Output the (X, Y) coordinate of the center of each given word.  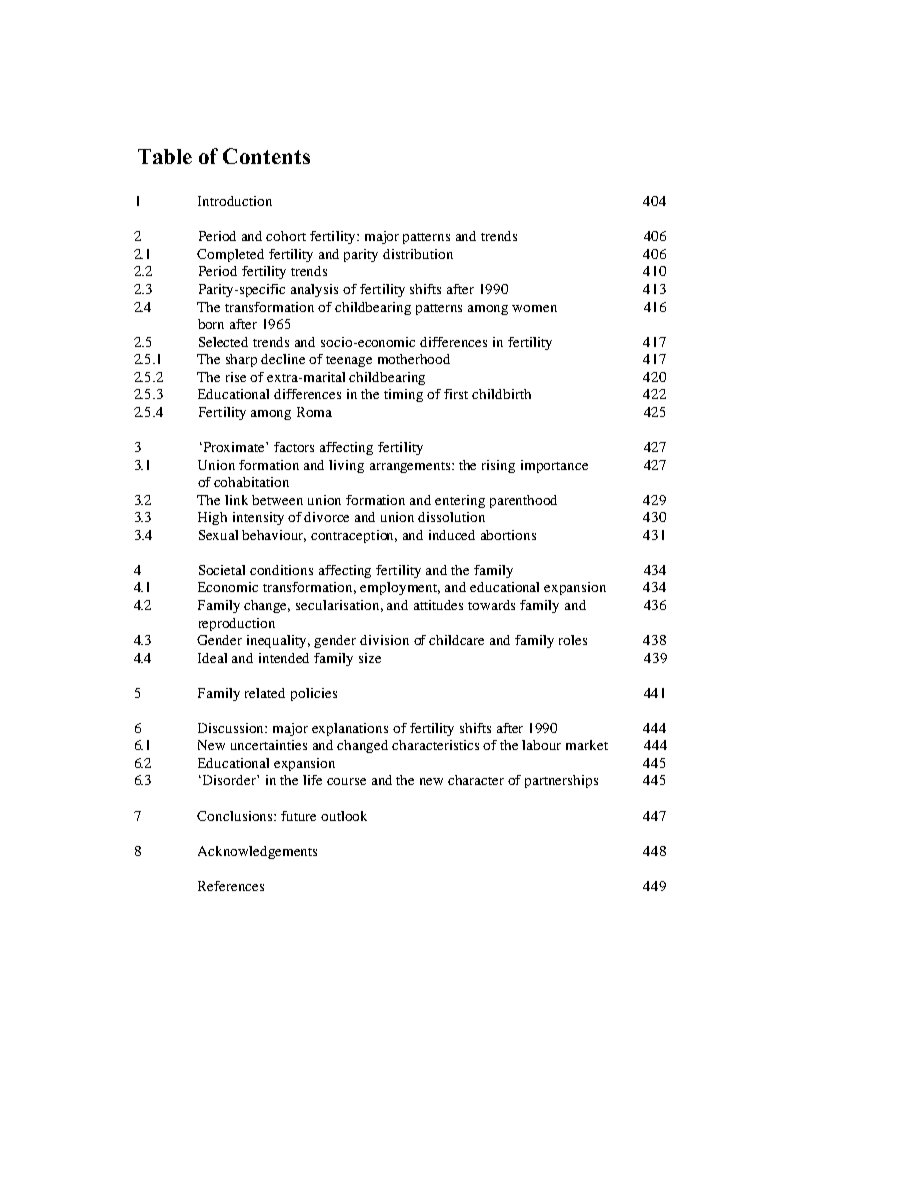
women (534, 308)
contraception (354, 536)
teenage (349, 361)
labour (541, 745)
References (231, 886)
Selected (223, 342)
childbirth (501, 394)
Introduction (235, 201)
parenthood (523, 501)
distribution (418, 254)
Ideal (212, 658)
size (370, 658)
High (212, 518)
